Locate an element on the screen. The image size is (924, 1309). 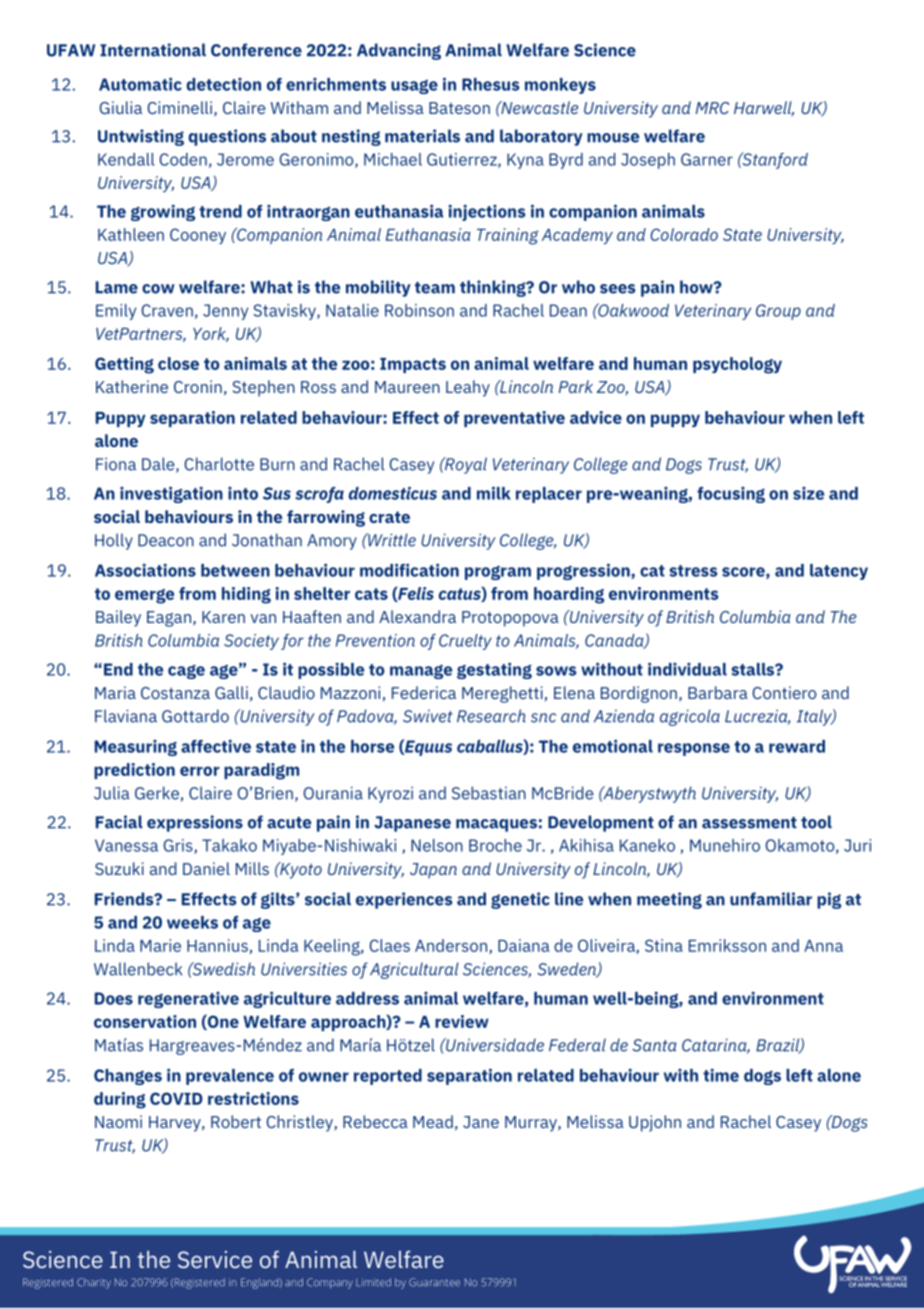
Marie is located at coordinates (160, 945).
